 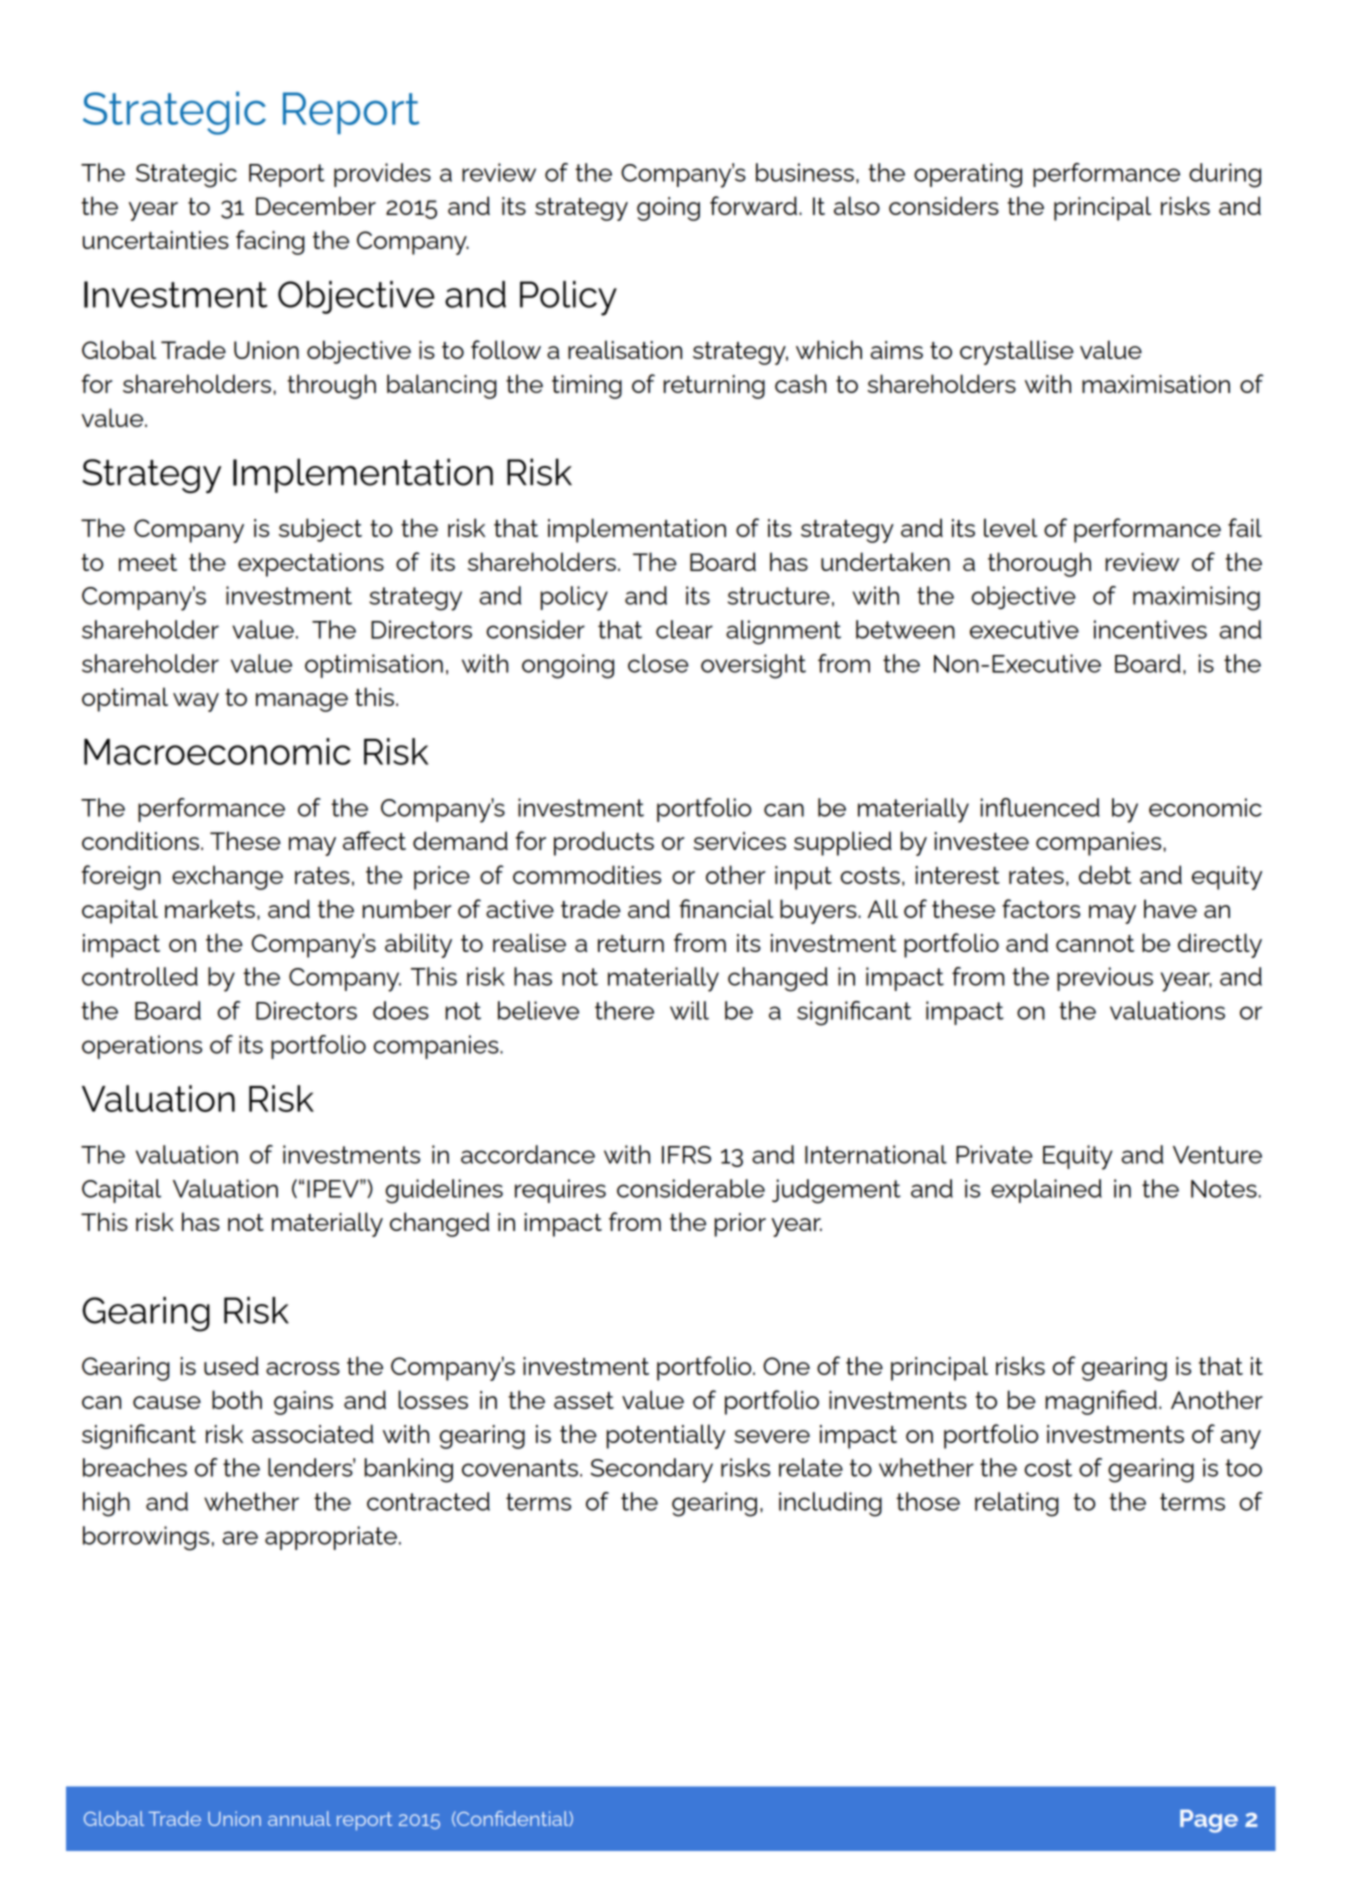 I want to click on facing, so click(x=270, y=242).
